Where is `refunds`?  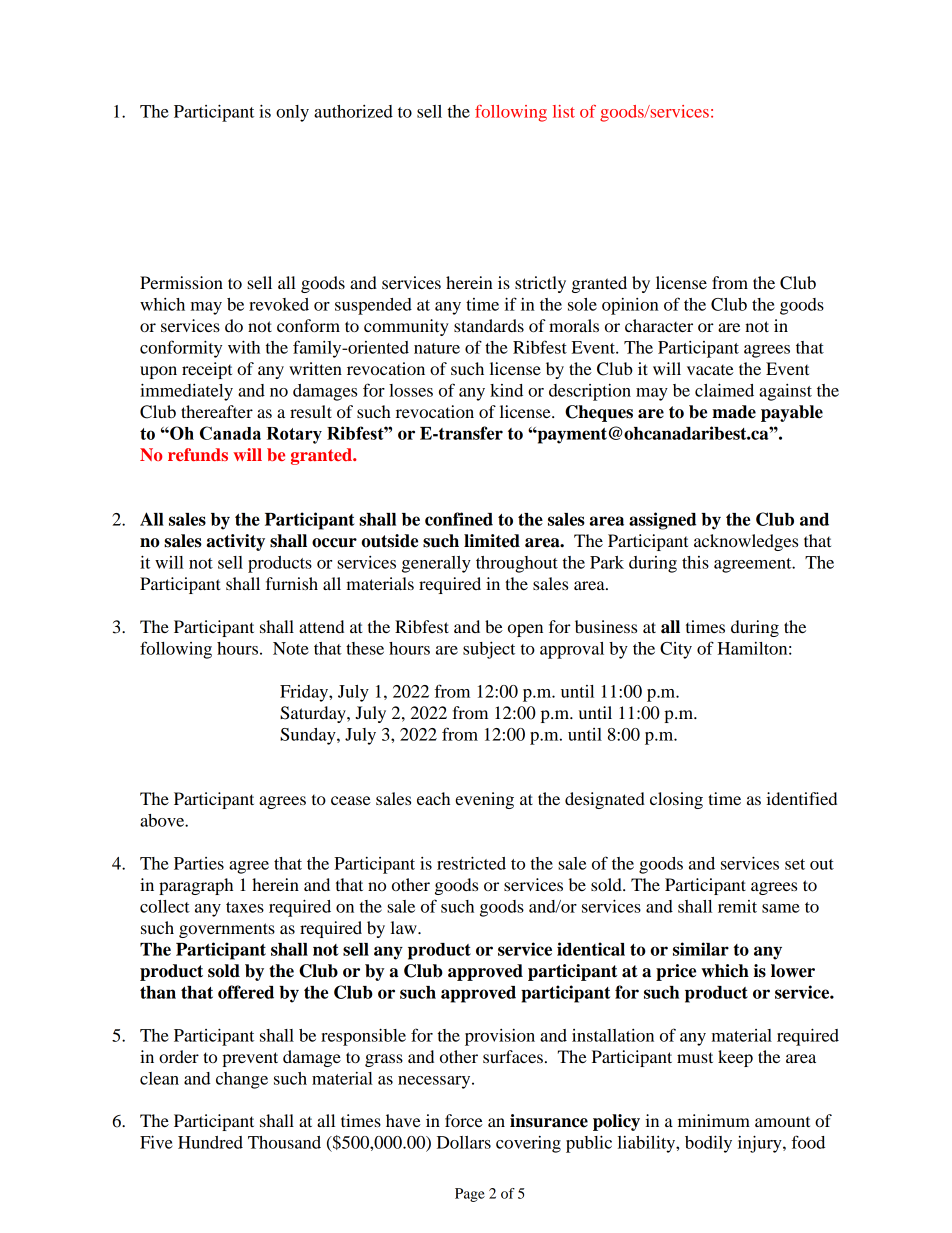
refunds is located at coordinates (198, 454).
